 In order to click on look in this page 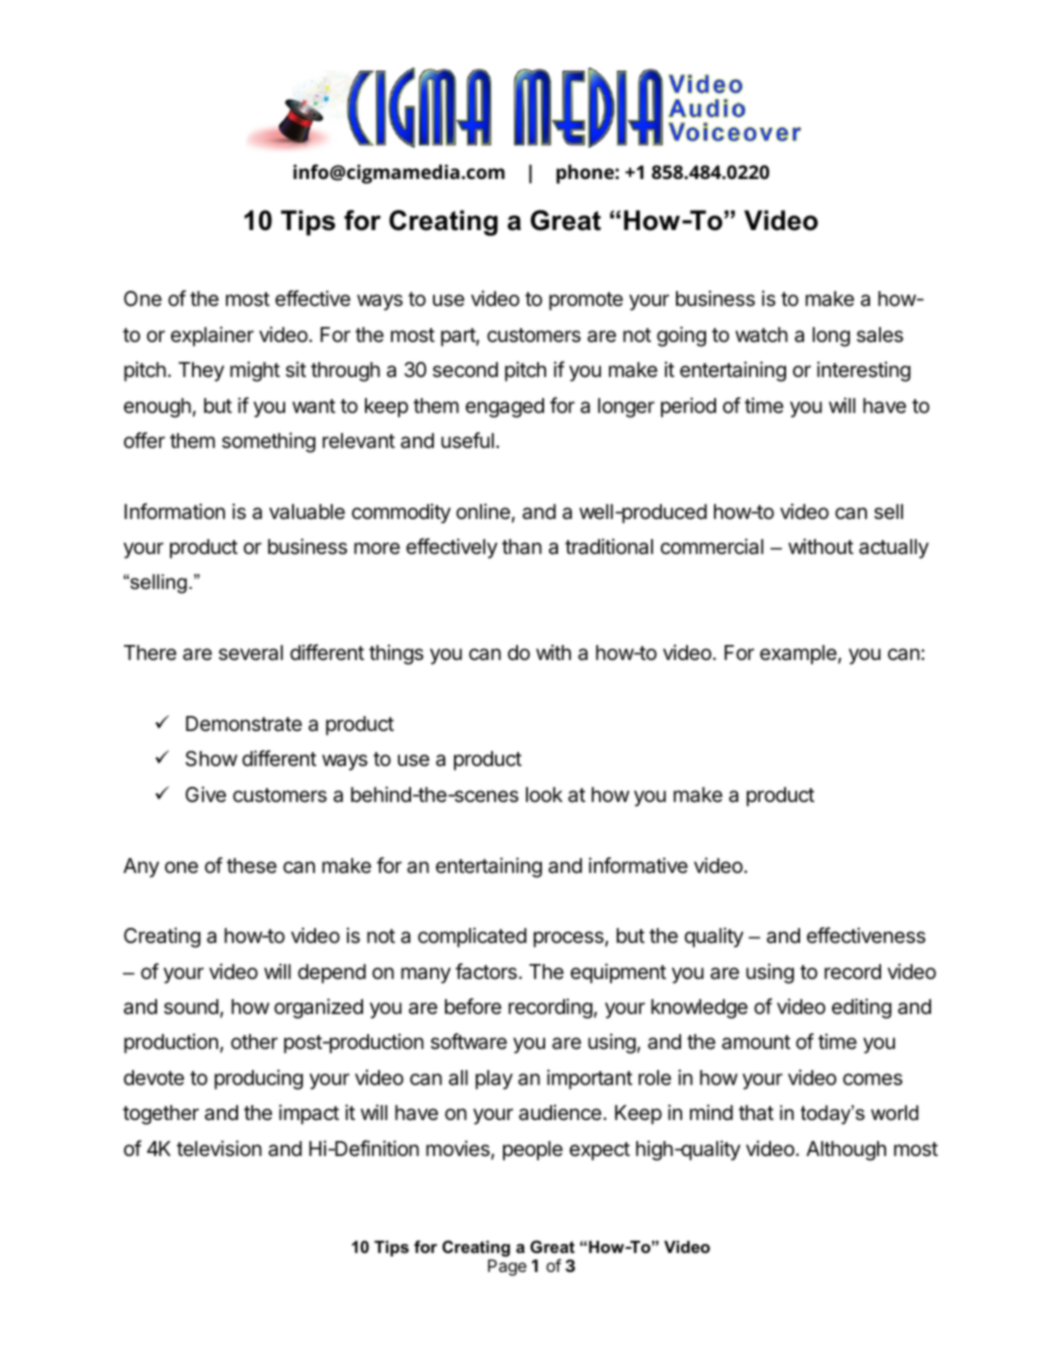, I will do `click(544, 795)`.
